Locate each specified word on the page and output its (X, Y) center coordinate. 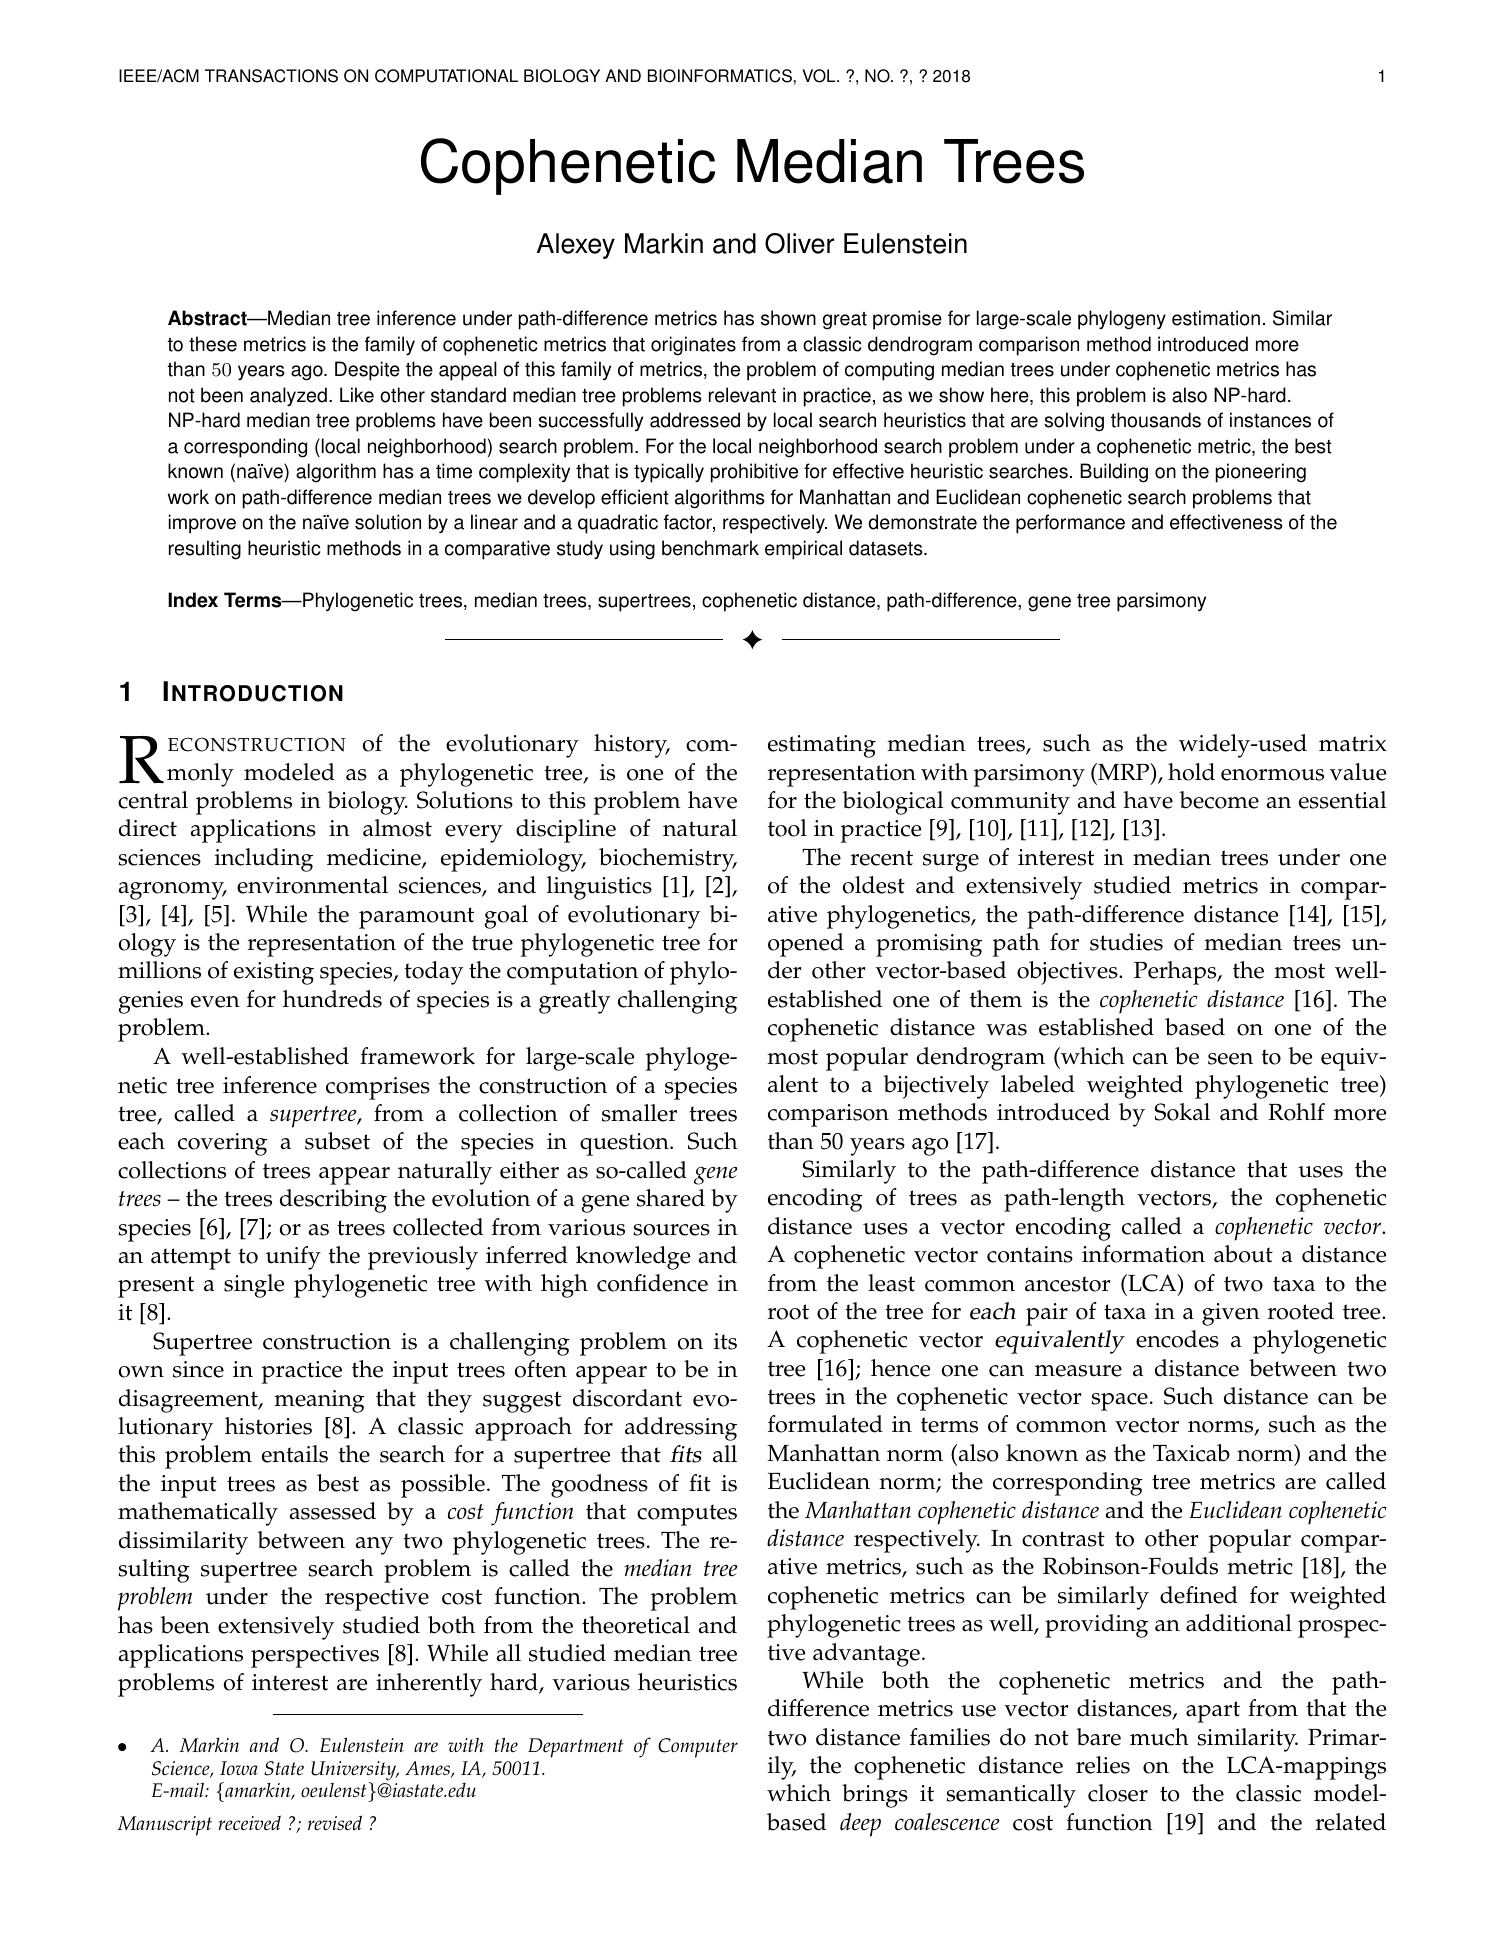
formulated (825, 1424)
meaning (319, 1401)
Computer (698, 1748)
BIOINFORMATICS (721, 76)
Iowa (239, 1768)
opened (806, 945)
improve (202, 524)
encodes (1177, 1339)
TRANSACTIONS (271, 76)
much (1159, 1737)
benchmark (710, 548)
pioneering (1261, 473)
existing (274, 973)
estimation (1216, 318)
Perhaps (1176, 973)
